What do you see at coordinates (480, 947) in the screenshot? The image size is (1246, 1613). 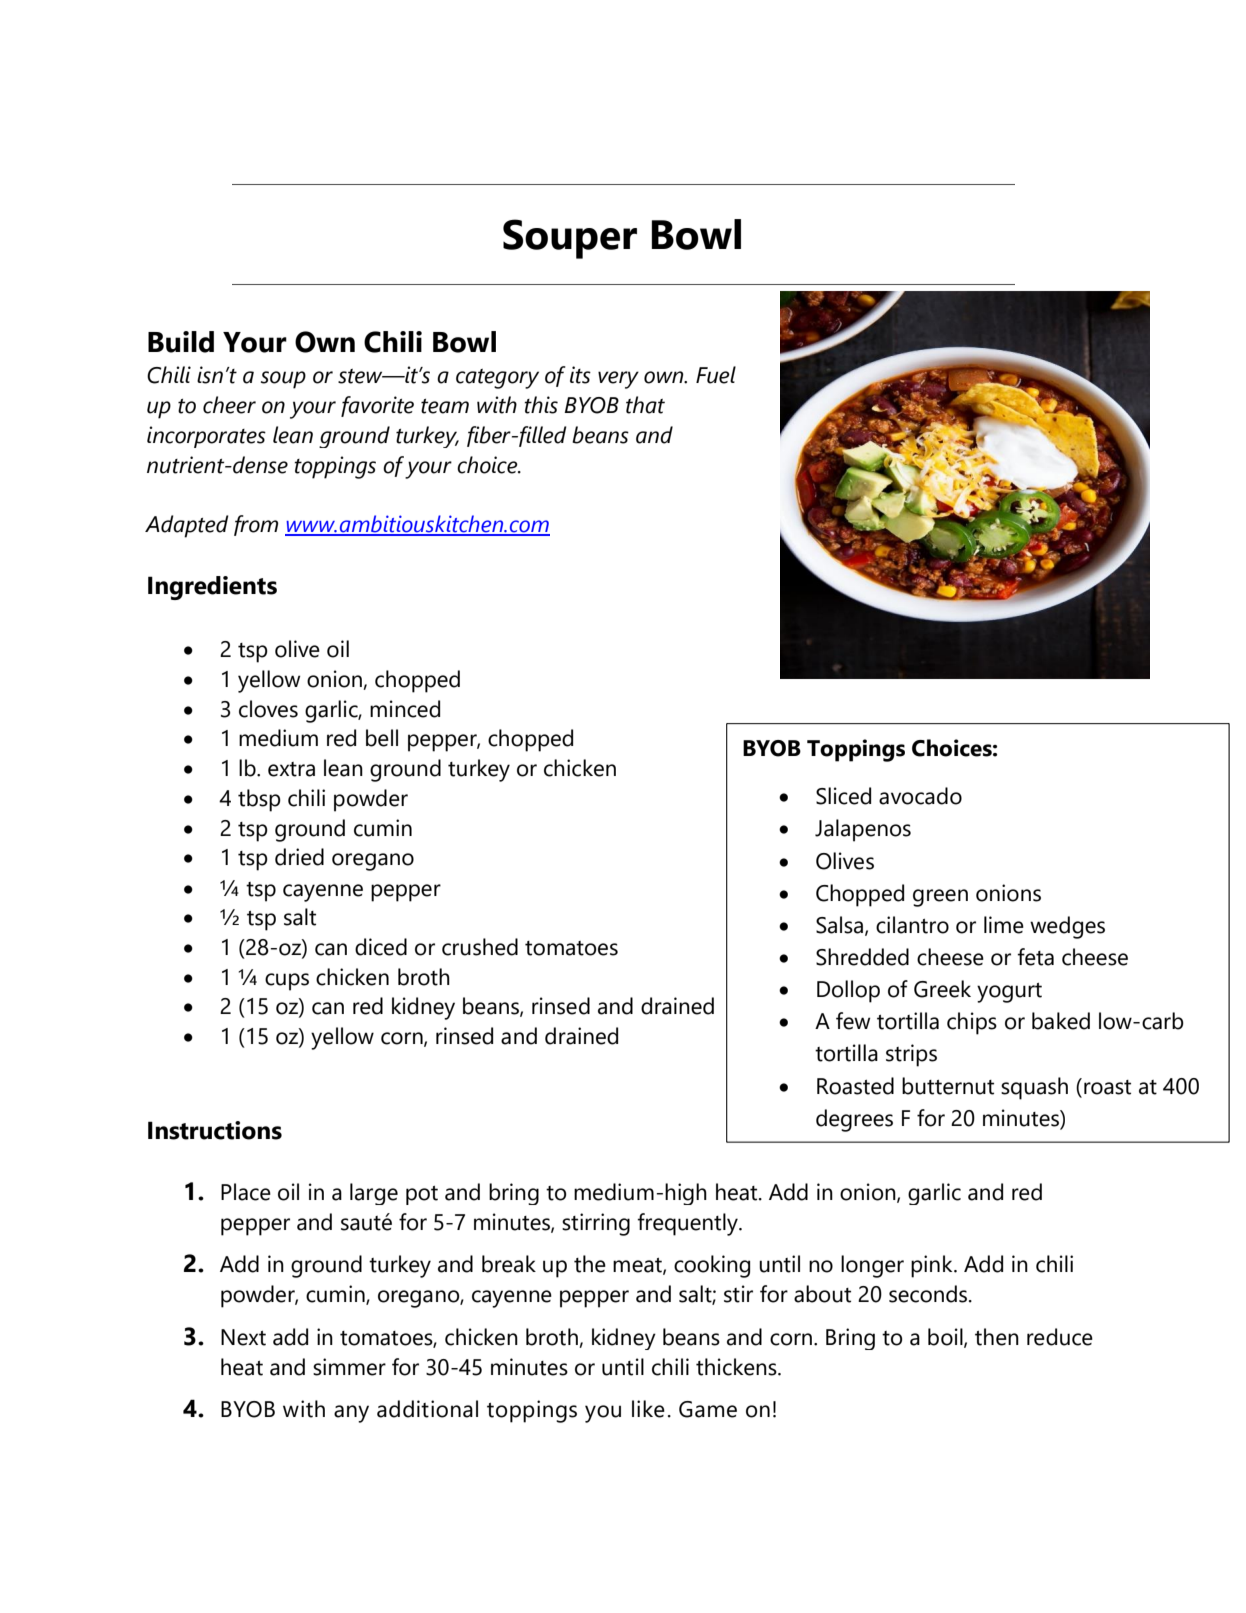 I see `crushed` at bounding box center [480, 947].
